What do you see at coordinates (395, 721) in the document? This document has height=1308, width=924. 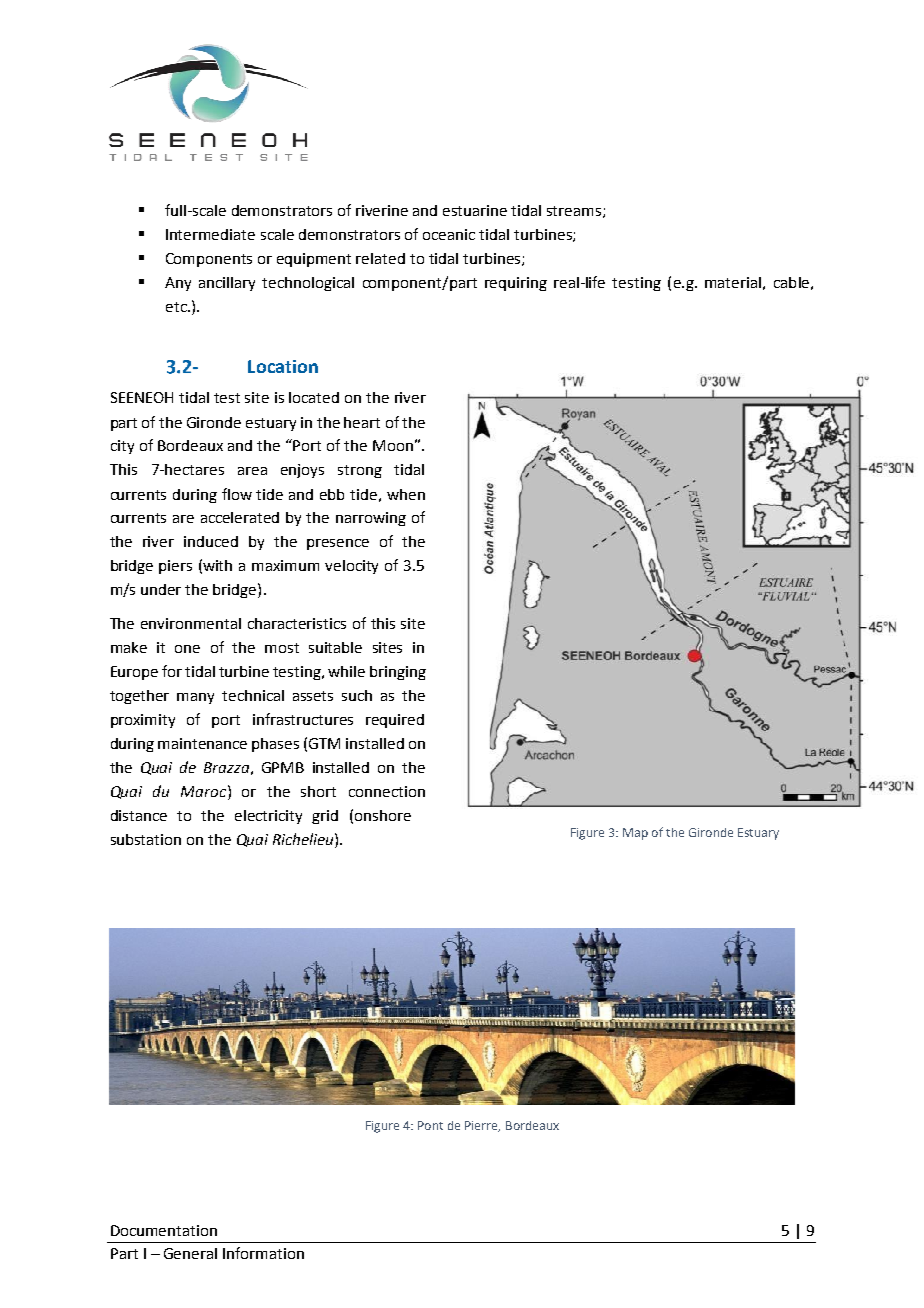 I see `required` at bounding box center [395, 721].
